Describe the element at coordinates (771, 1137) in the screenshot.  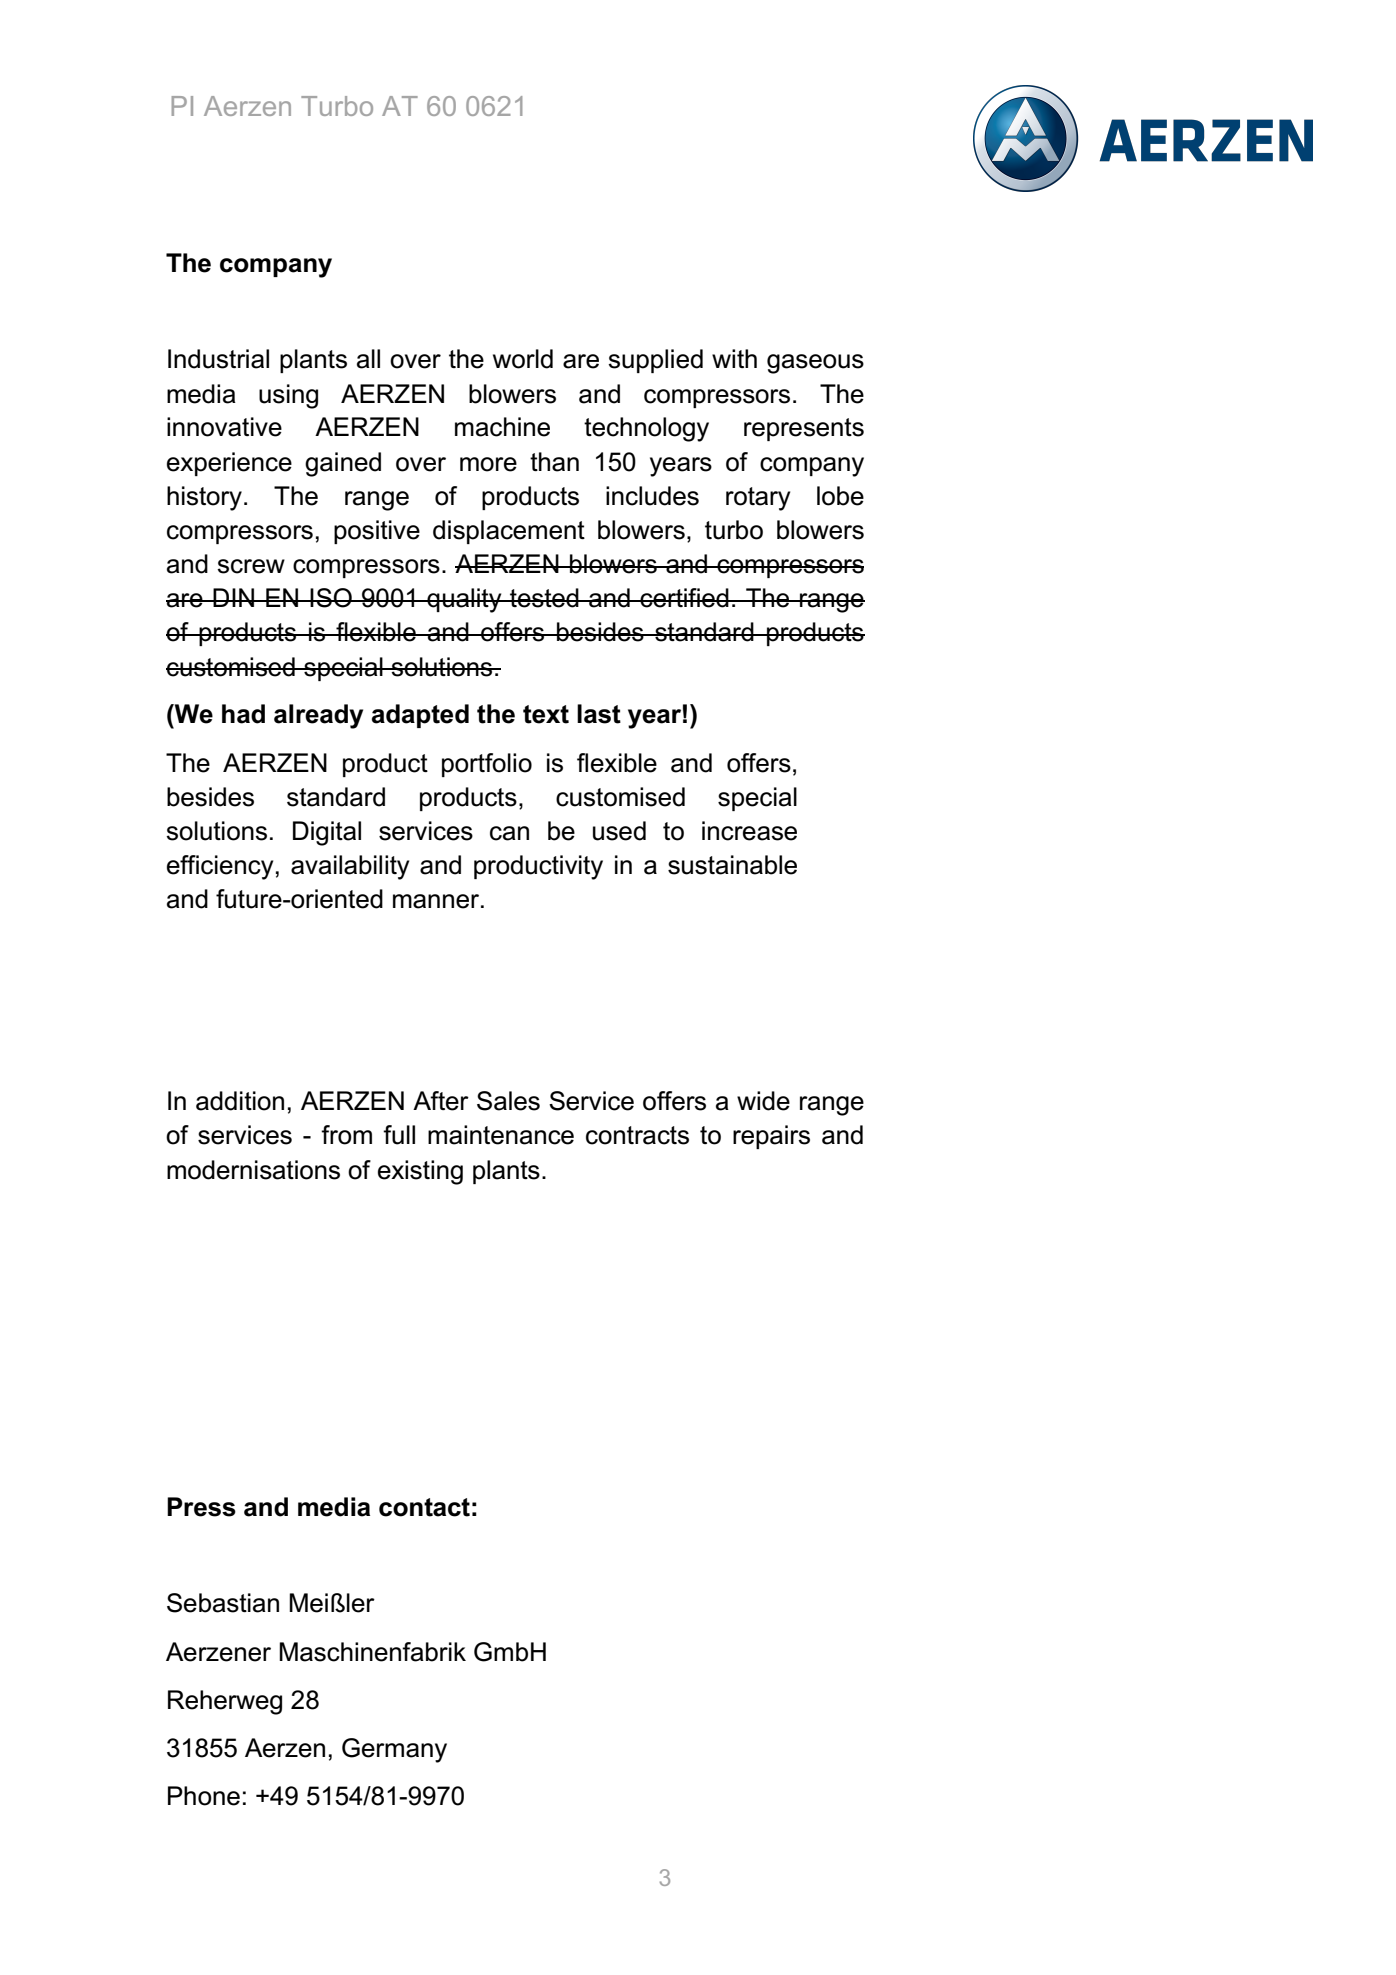
I see `repairs` at that location.
